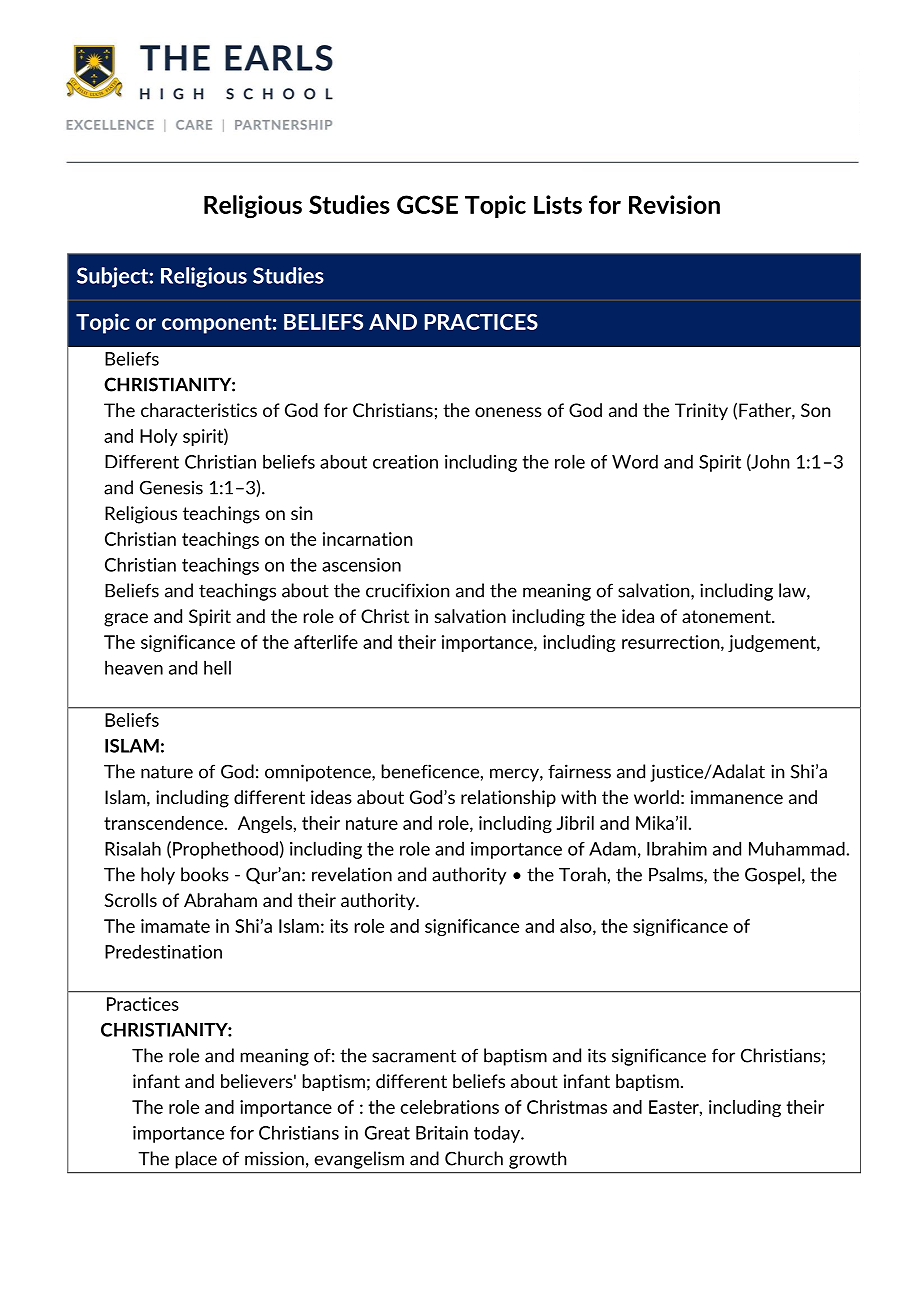  What do you see at coordinates (427, 204) in the document?
I see `GCSE` at bounding box center [427, 204].
